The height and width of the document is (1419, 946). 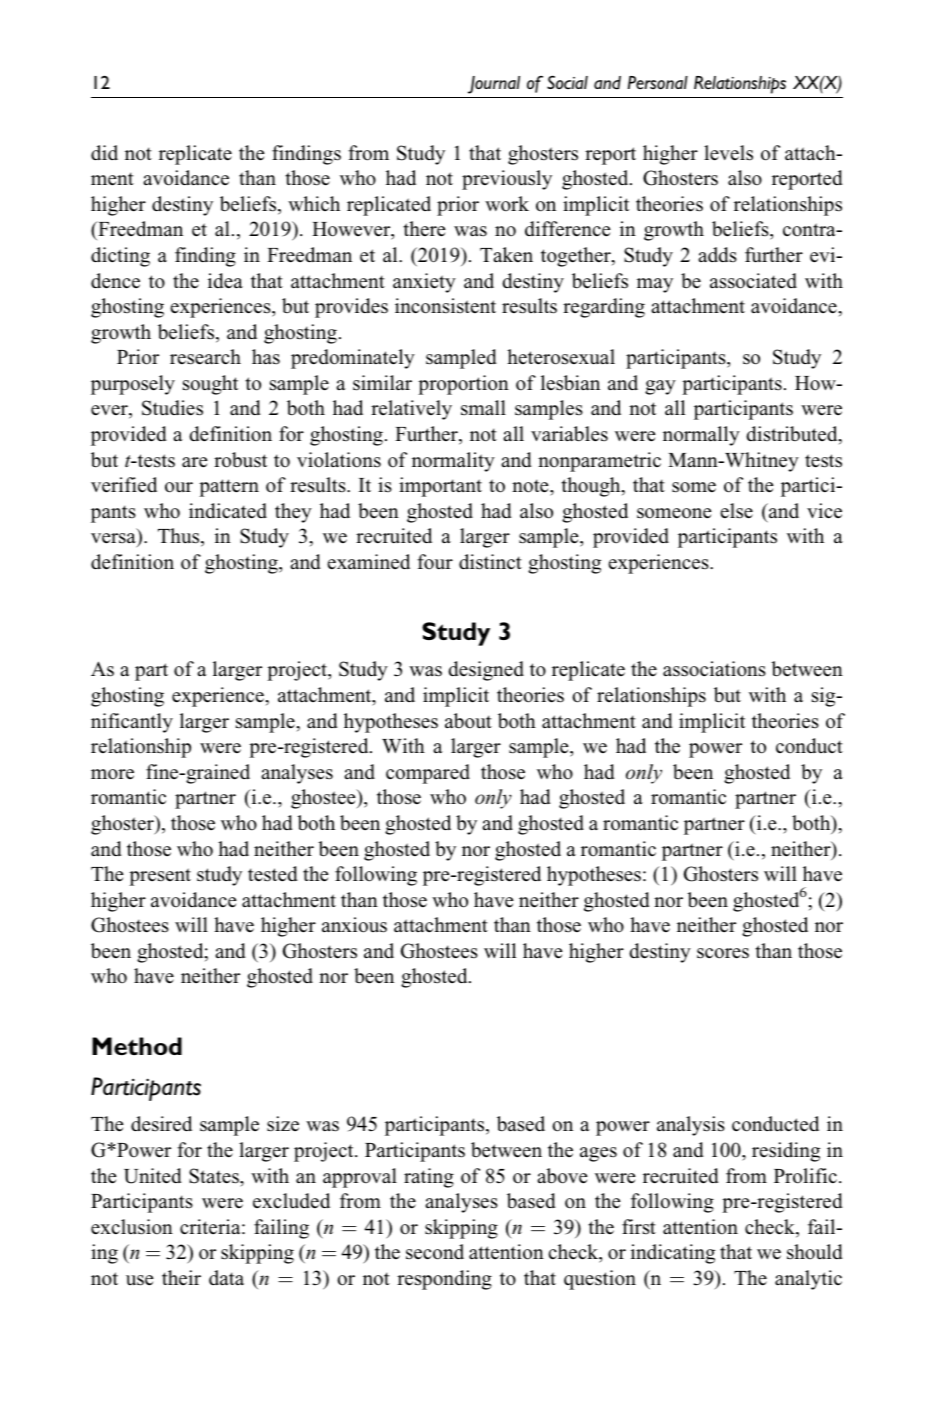 I want to click on did, so click(x=104, y=153).
